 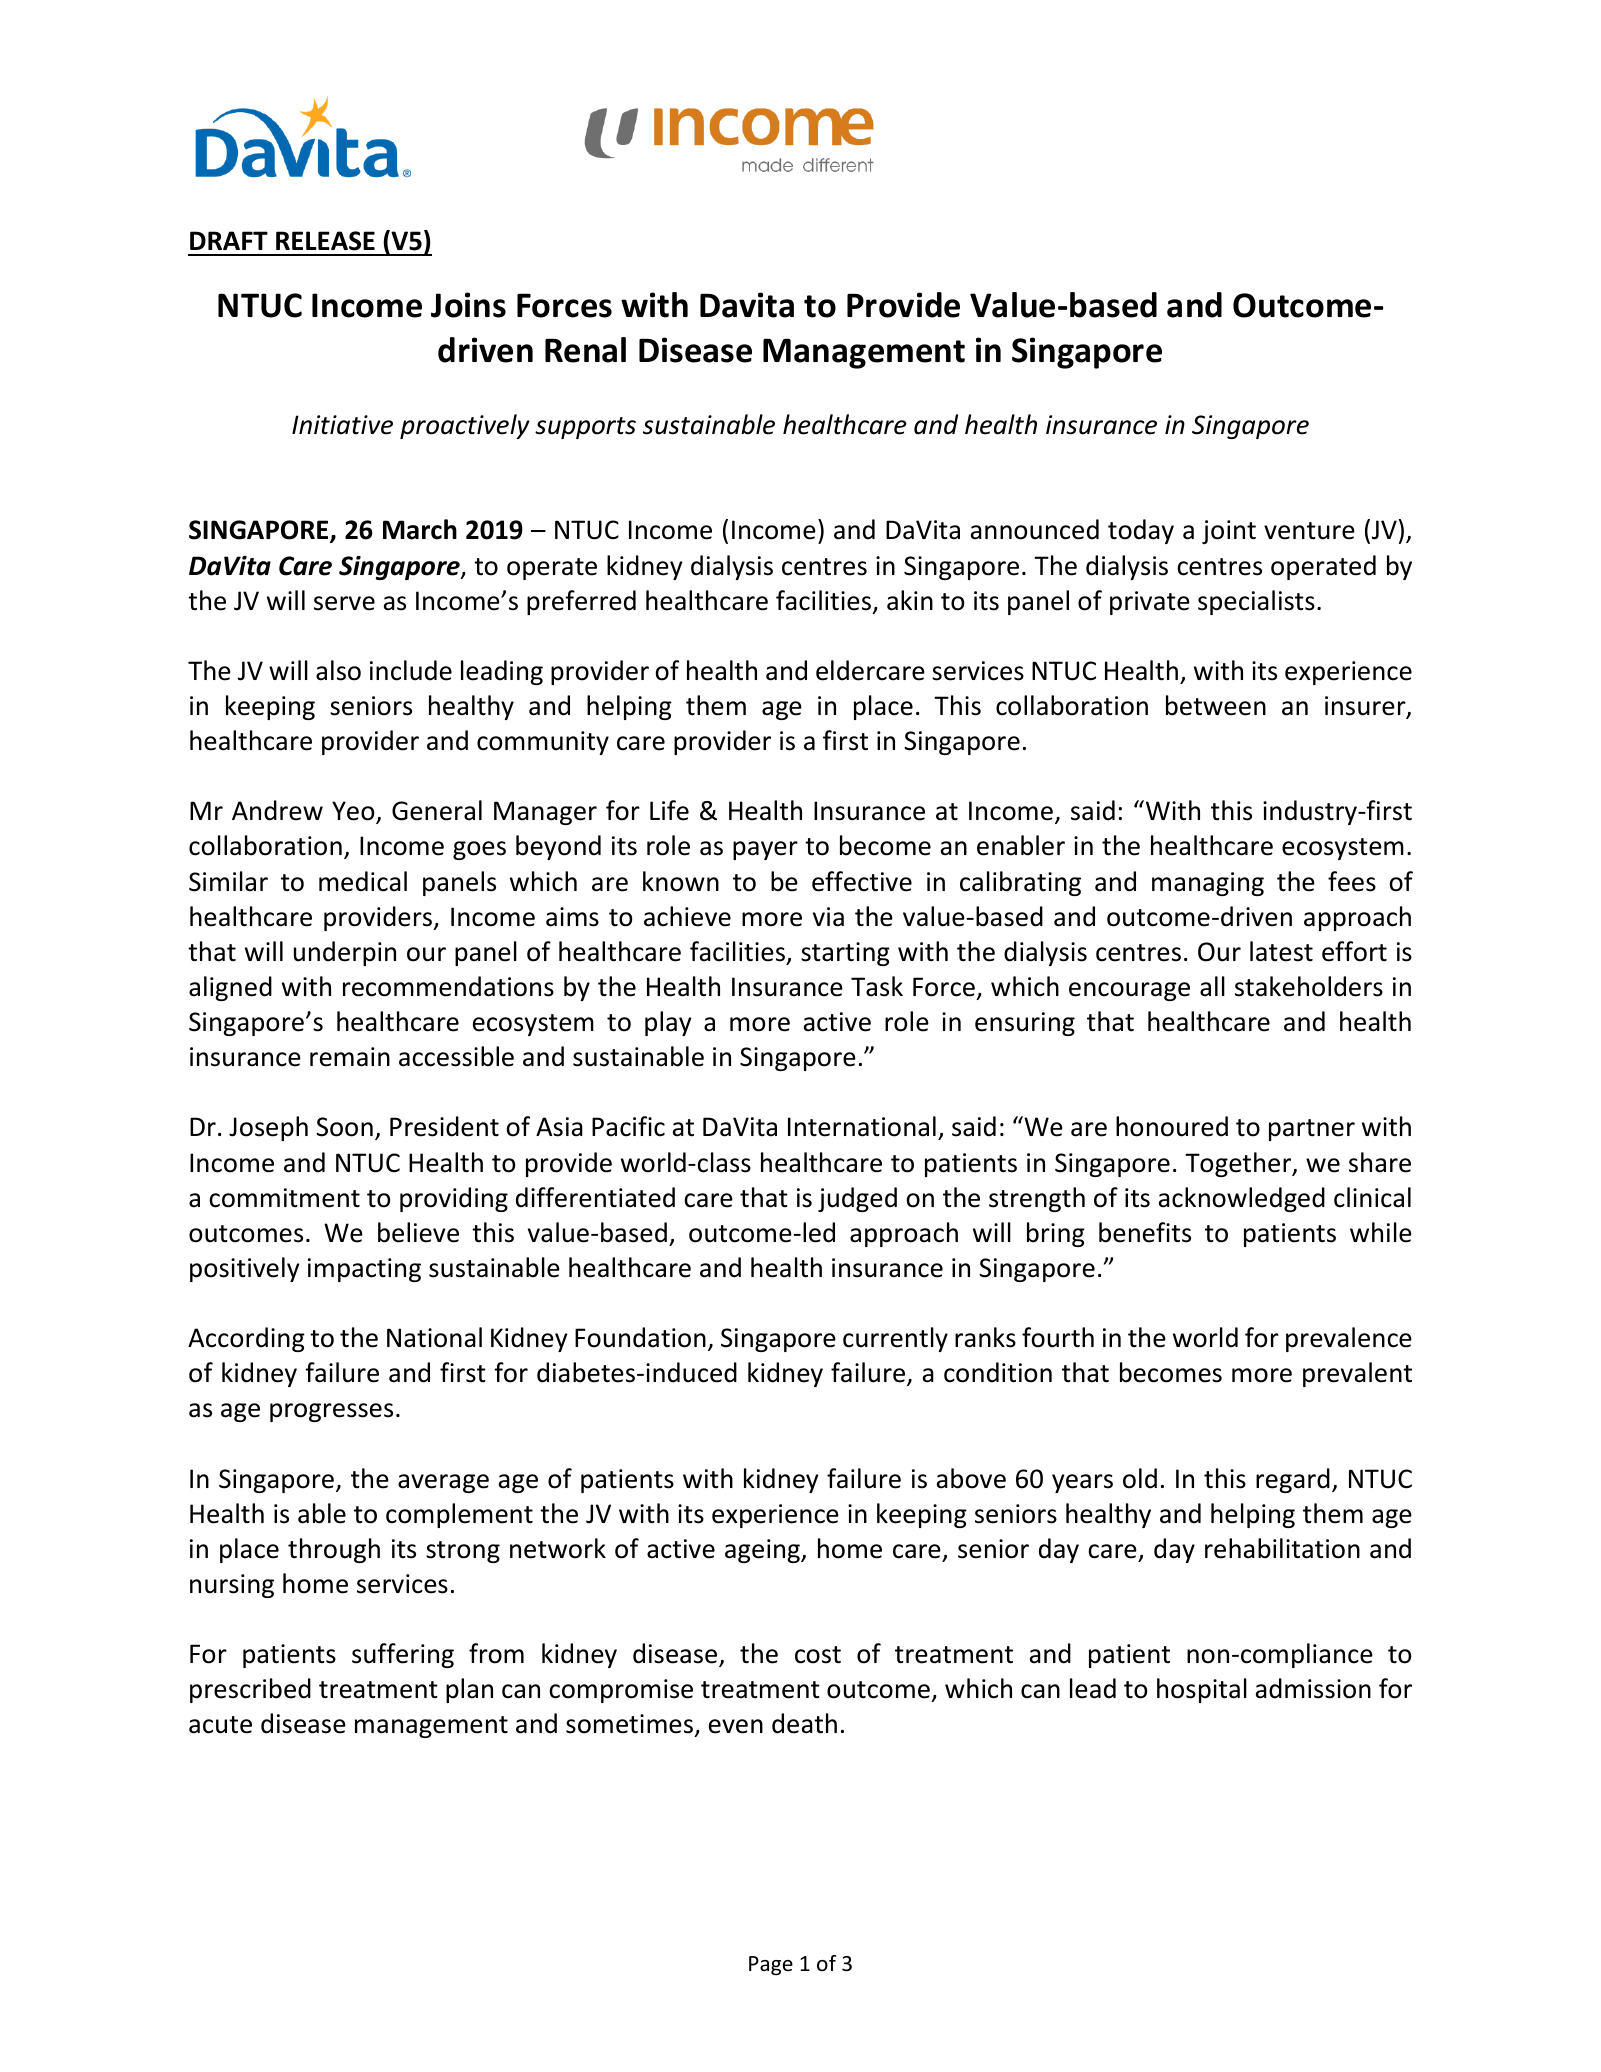 What do you see at coordinates (344, 603) in the page?
I see `serve` at bounding box center [344, 603].
